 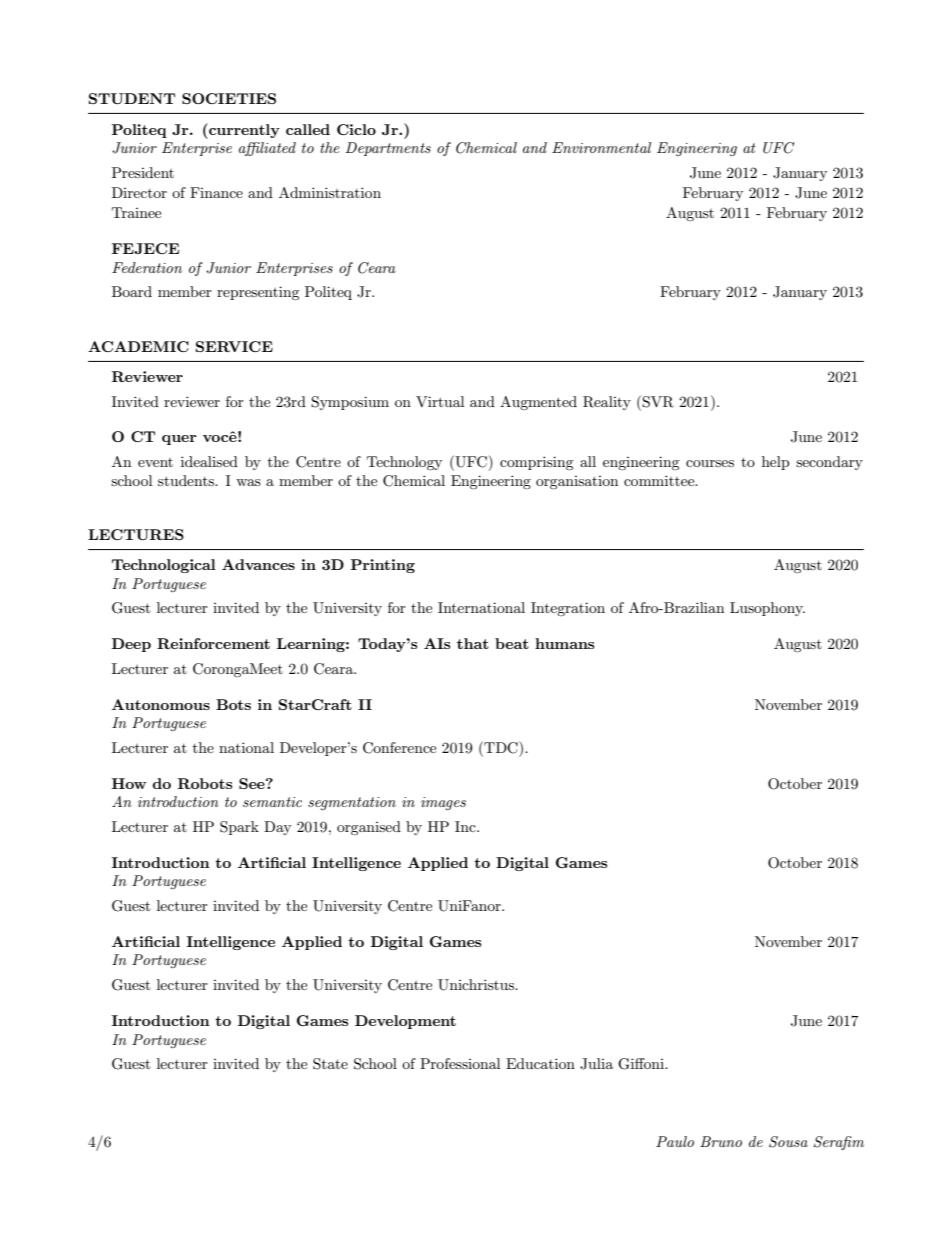 I want to click on Environmental, so click(x=601, y=147).
